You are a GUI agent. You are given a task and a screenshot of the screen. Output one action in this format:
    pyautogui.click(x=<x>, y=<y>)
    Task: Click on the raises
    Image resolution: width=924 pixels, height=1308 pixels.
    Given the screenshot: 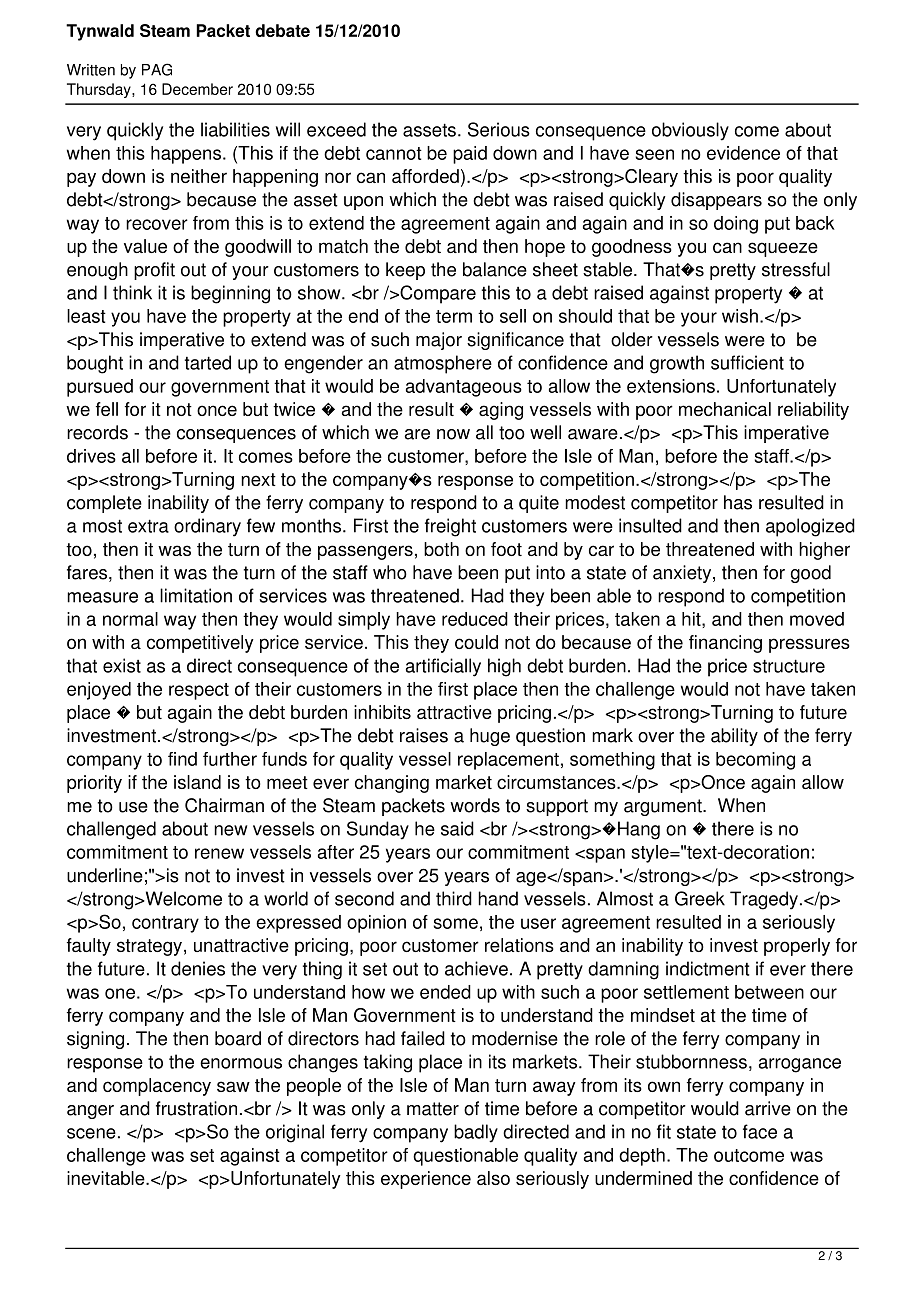 What is the action you would take?
    pyautogui.click(x=424, y=735)
